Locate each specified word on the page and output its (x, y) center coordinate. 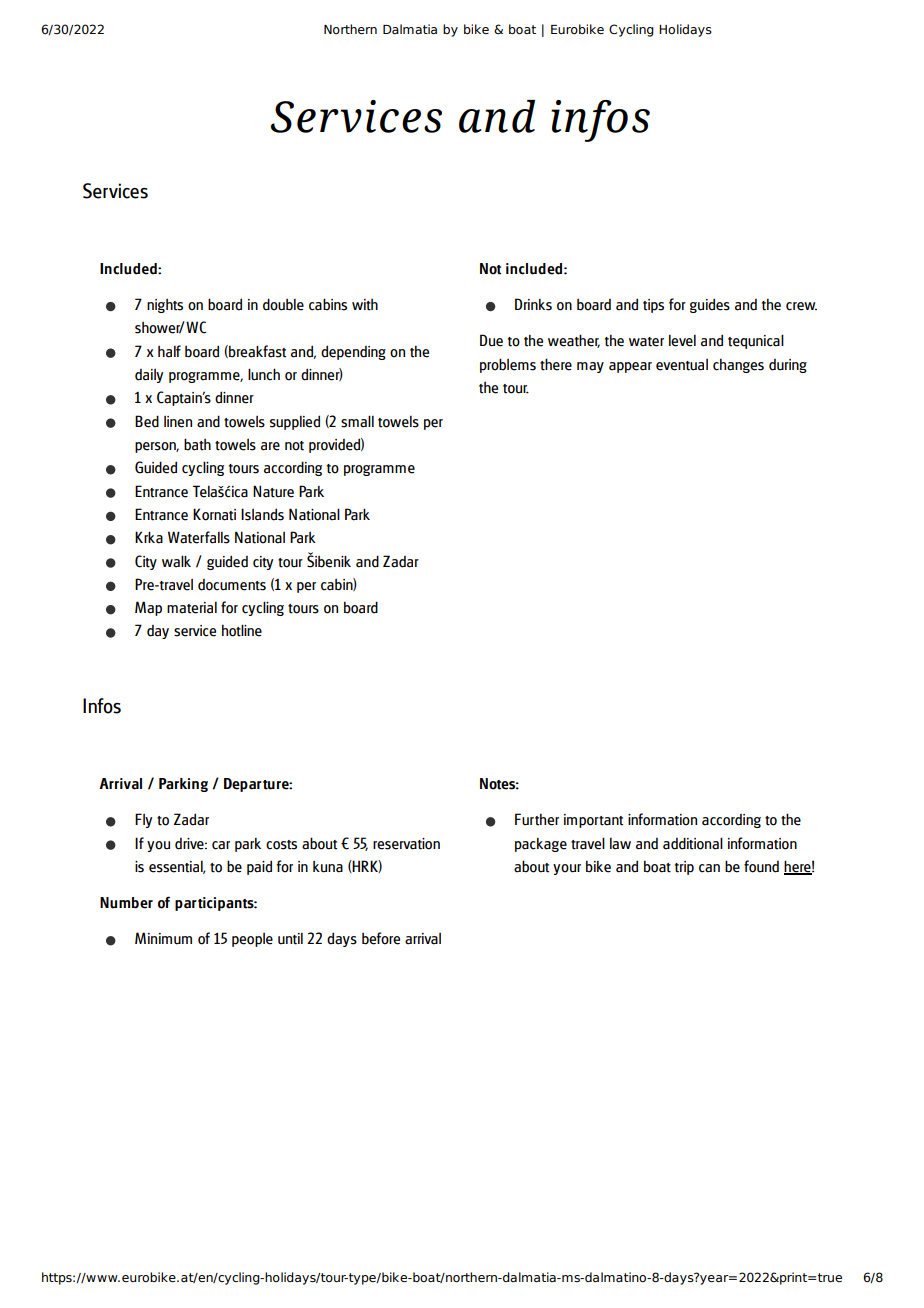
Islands (262, 514)
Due (491, 340)
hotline (242, 630)
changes (738, 366)
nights (165, 305)
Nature (273, 491)
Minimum (163, 938)
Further (537, 819)
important (593, 821)
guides (710, 305)
